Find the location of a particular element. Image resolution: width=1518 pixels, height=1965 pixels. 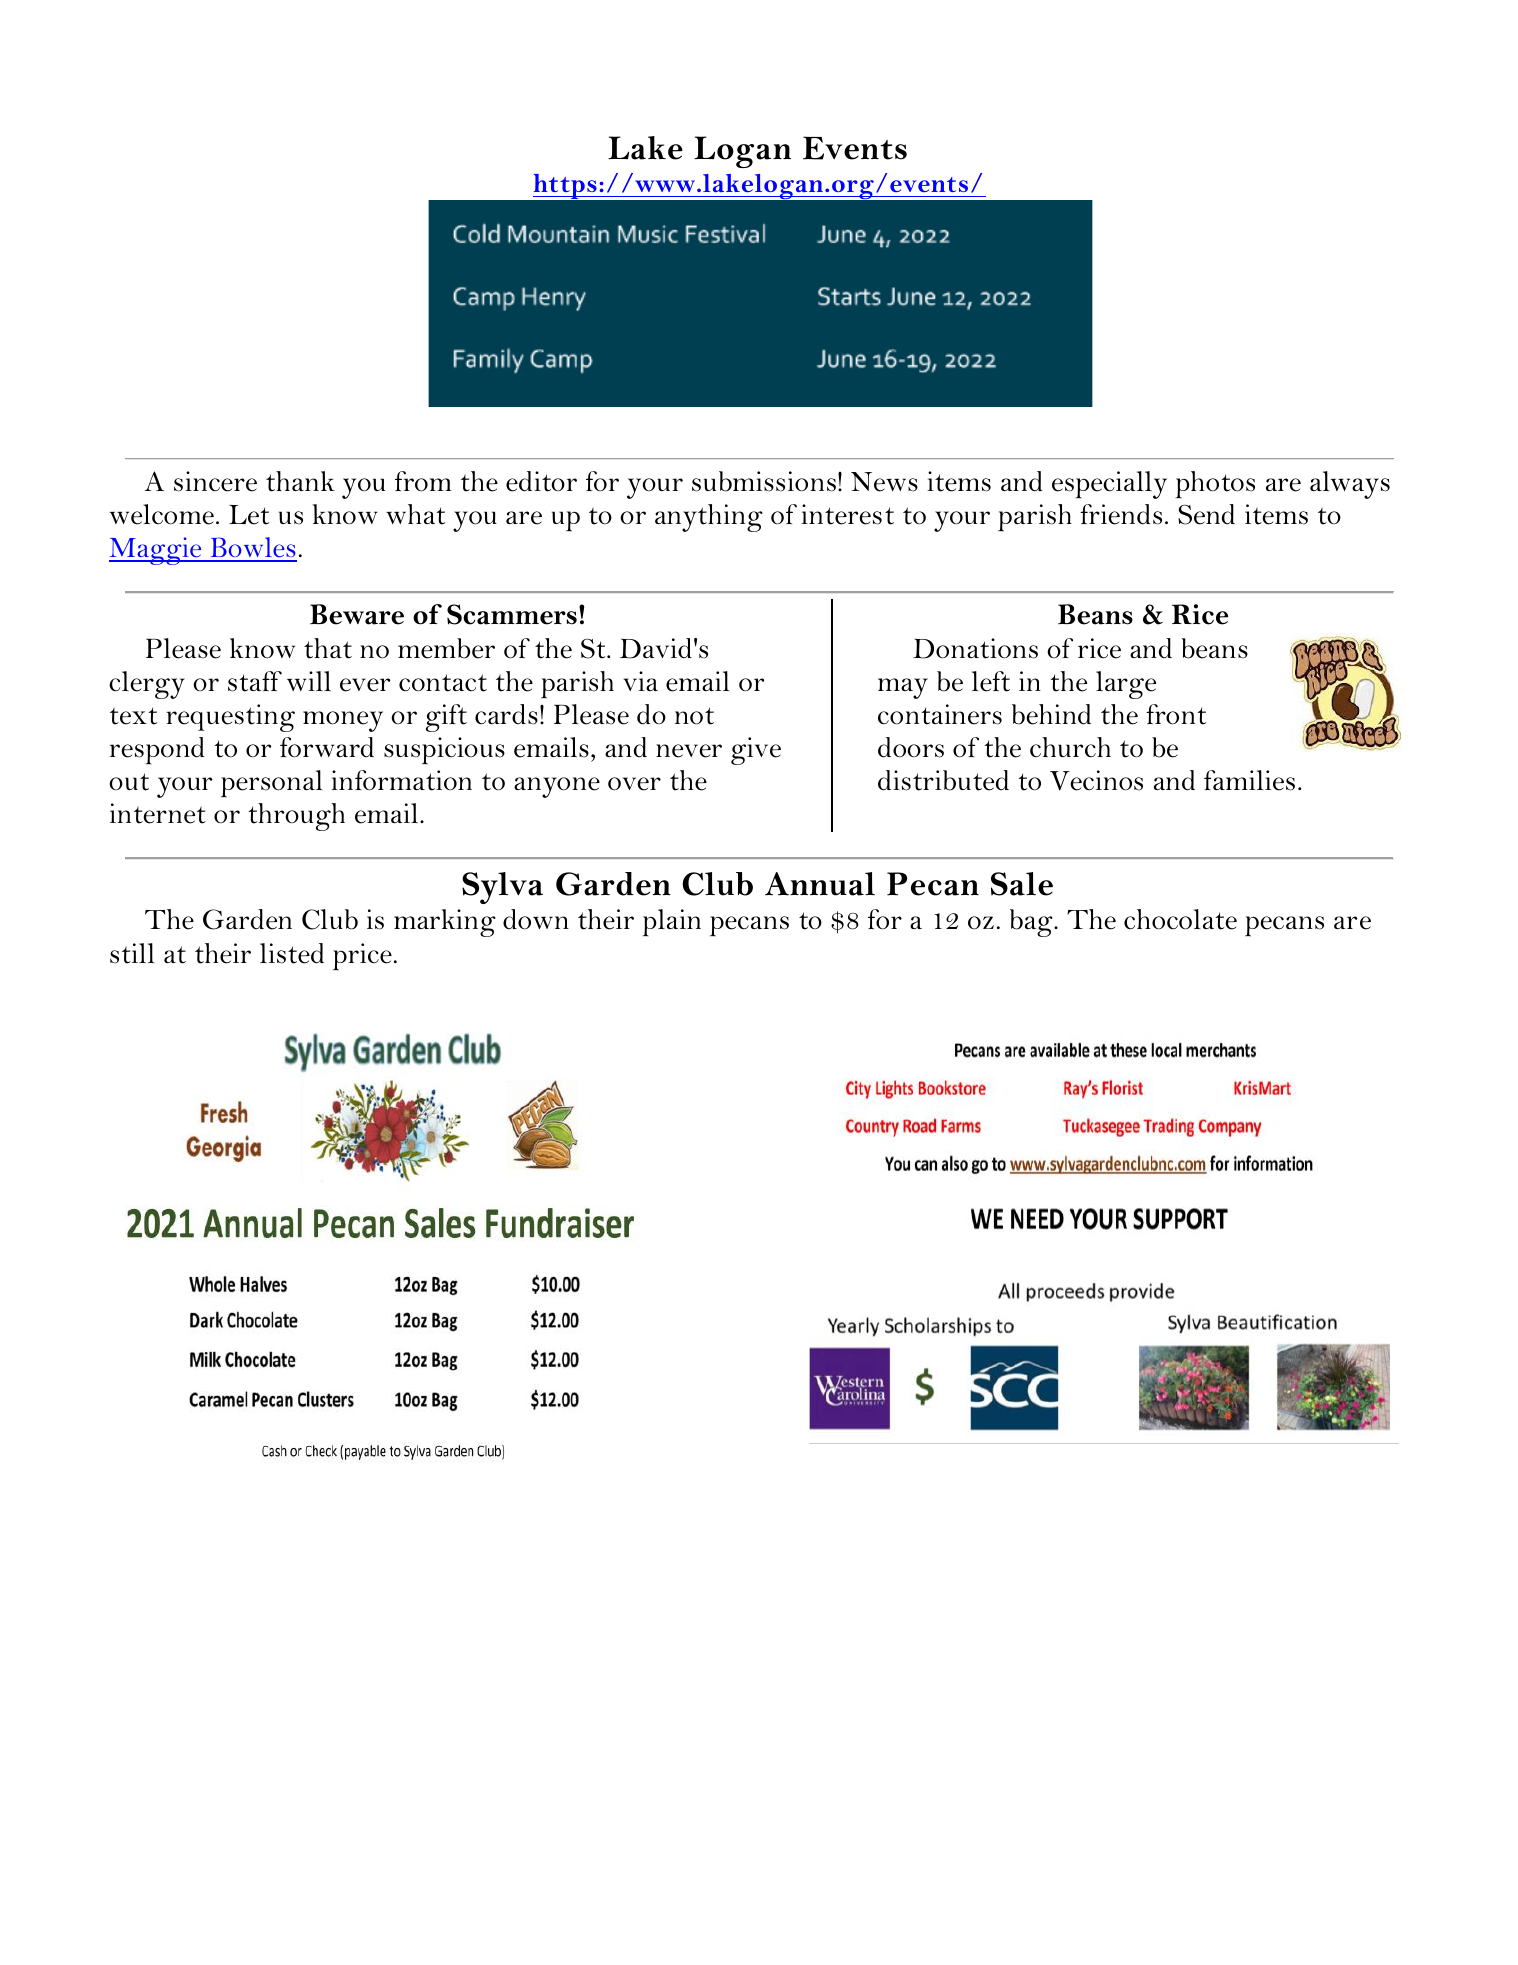

thank is located at coordinates (300, 481).
